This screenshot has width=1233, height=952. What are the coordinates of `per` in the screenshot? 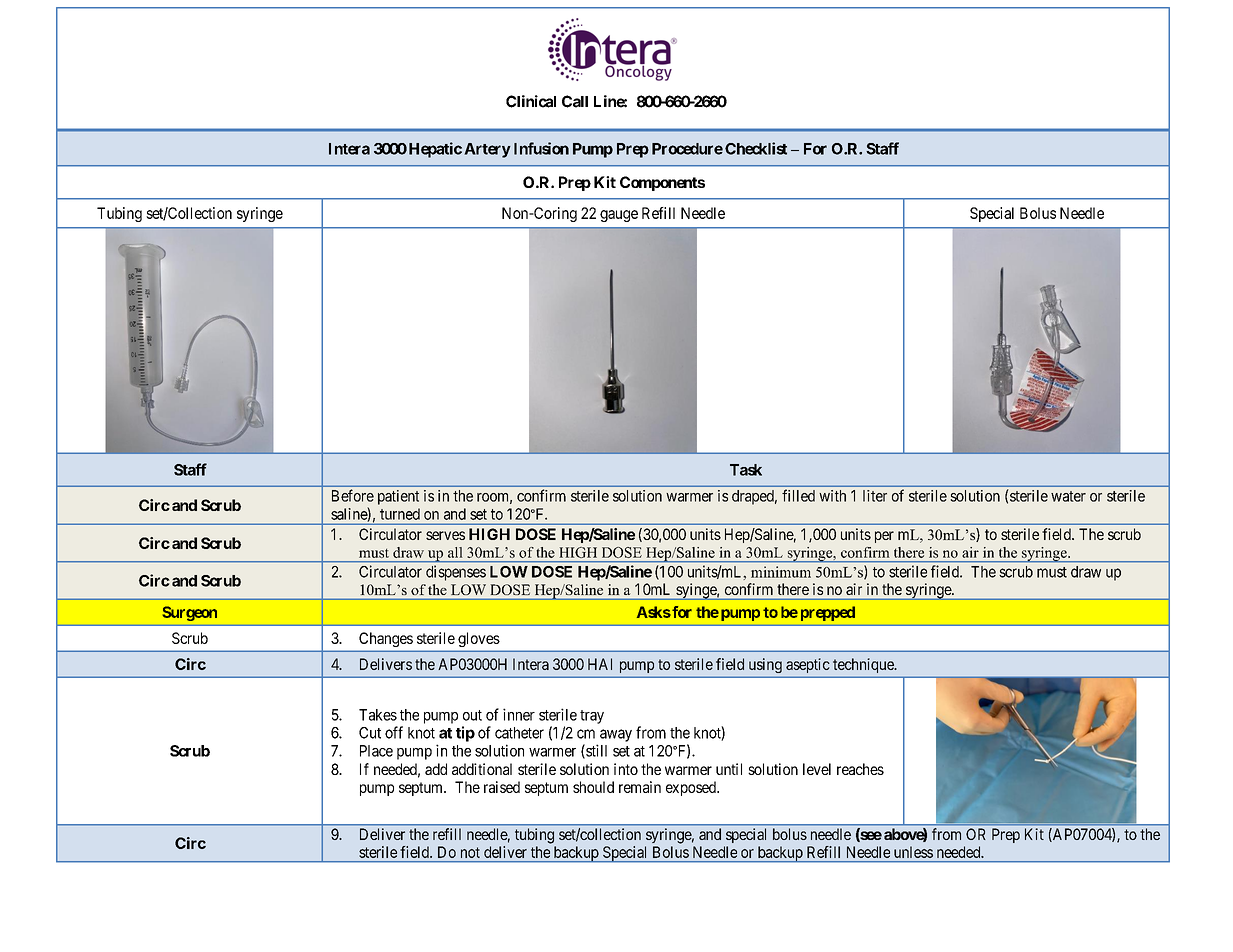 It's located at (884, 537).
